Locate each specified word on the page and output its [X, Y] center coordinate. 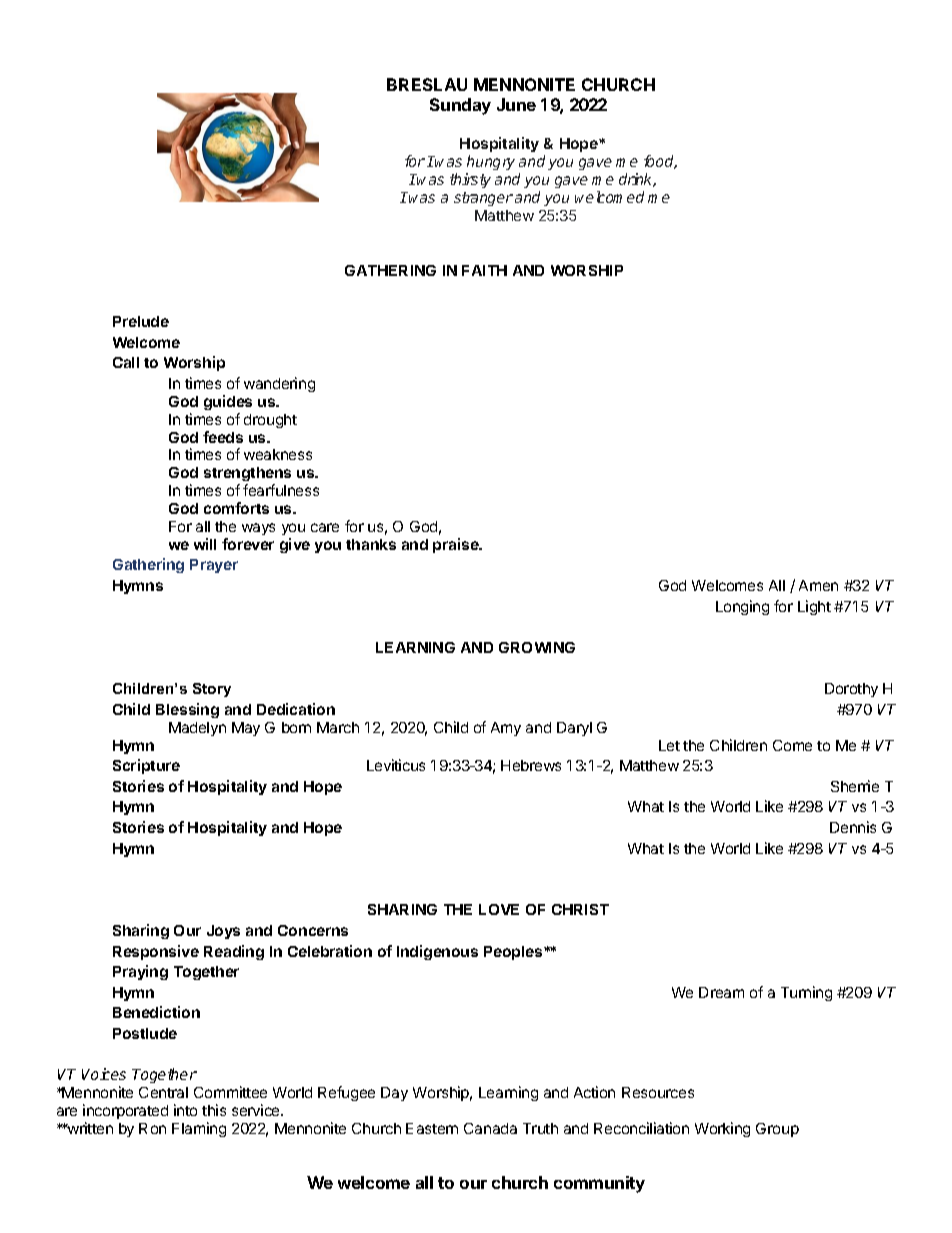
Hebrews [531, 765]
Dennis [853, 827]
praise [457, 545]
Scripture [146, 766]
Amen [818, 585]
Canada [490, 1128]
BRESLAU [427, 84]
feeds [223, 437]
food [660, 162]
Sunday [460, 106]
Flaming [199, 1129]
